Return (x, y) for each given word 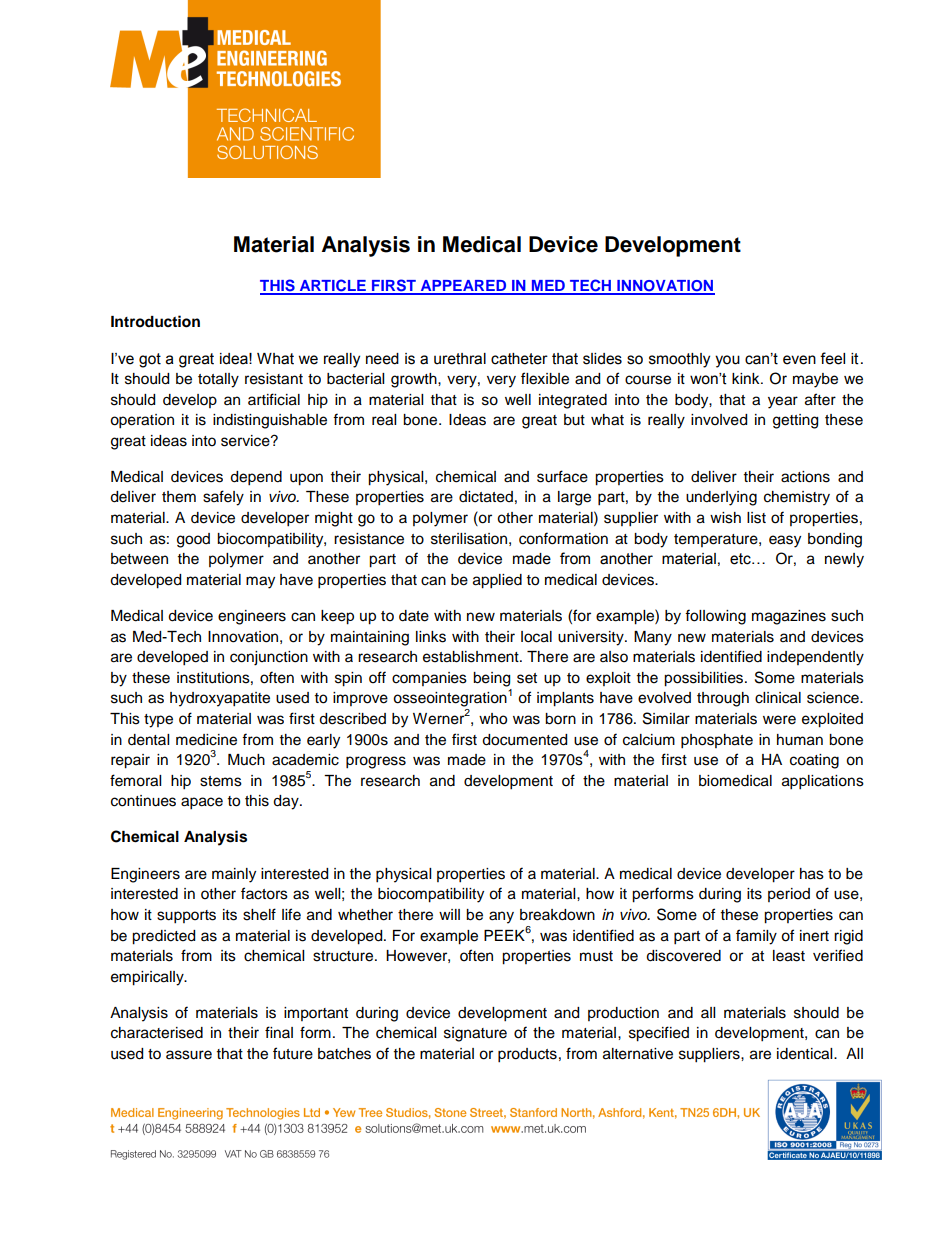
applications (823, 782)
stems (221, 781)
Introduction (155, 321)
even (799, 360)
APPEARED (463, 287)
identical (806, 1054)
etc (741, 559)
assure (189, 1055)
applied (497, 581)
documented (524, 740)
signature (475, 1034)
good (193, 540)
